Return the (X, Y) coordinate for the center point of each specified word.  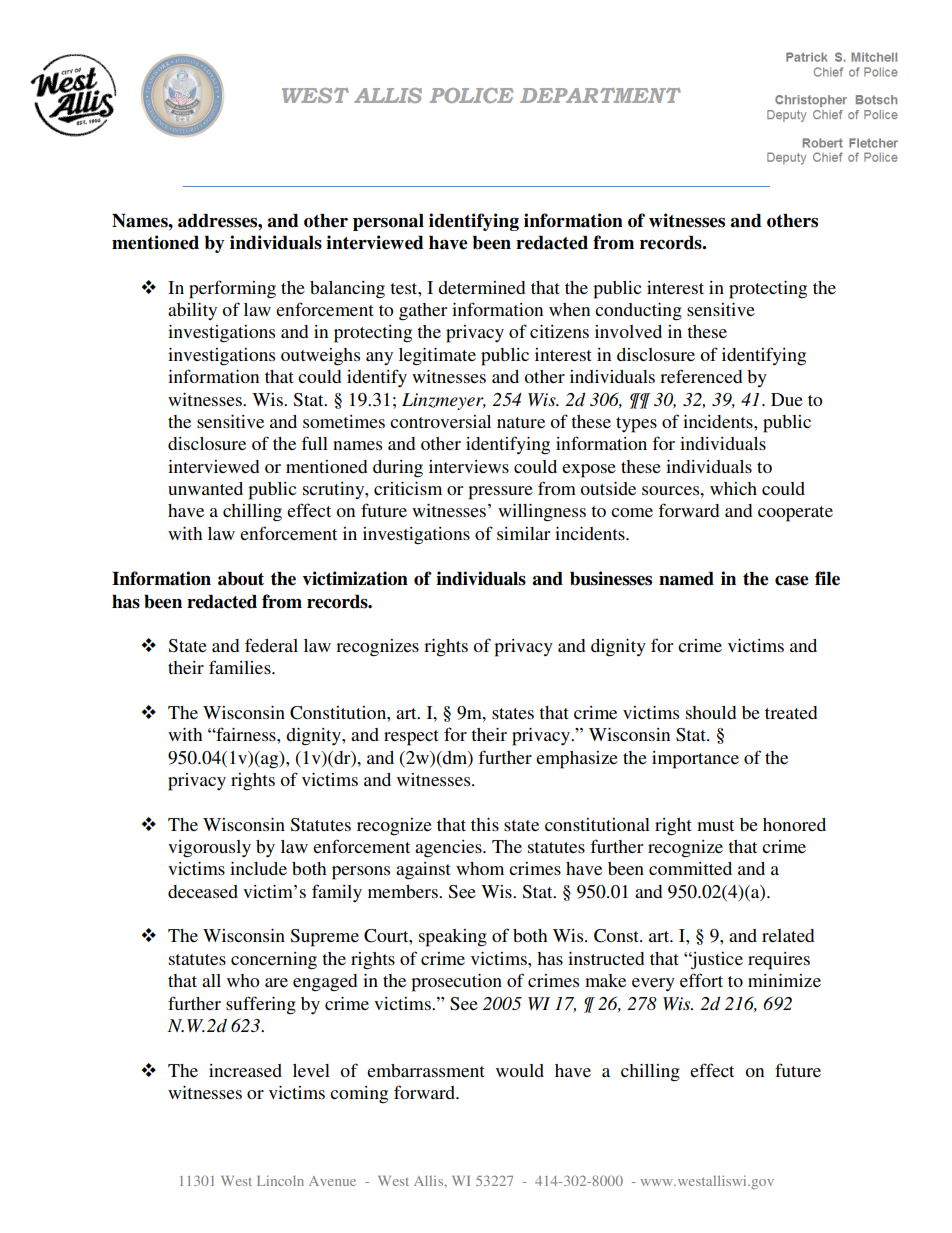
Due (787, 399)
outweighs (320, 357)
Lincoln (280, 1180)
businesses (611, 578)
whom (480, 868)
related (788, 935)
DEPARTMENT (600, 95)
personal (388, 222)
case (792, 581)
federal (271, 645)
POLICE (471, 95)
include (258, 868)
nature (521, 422)
